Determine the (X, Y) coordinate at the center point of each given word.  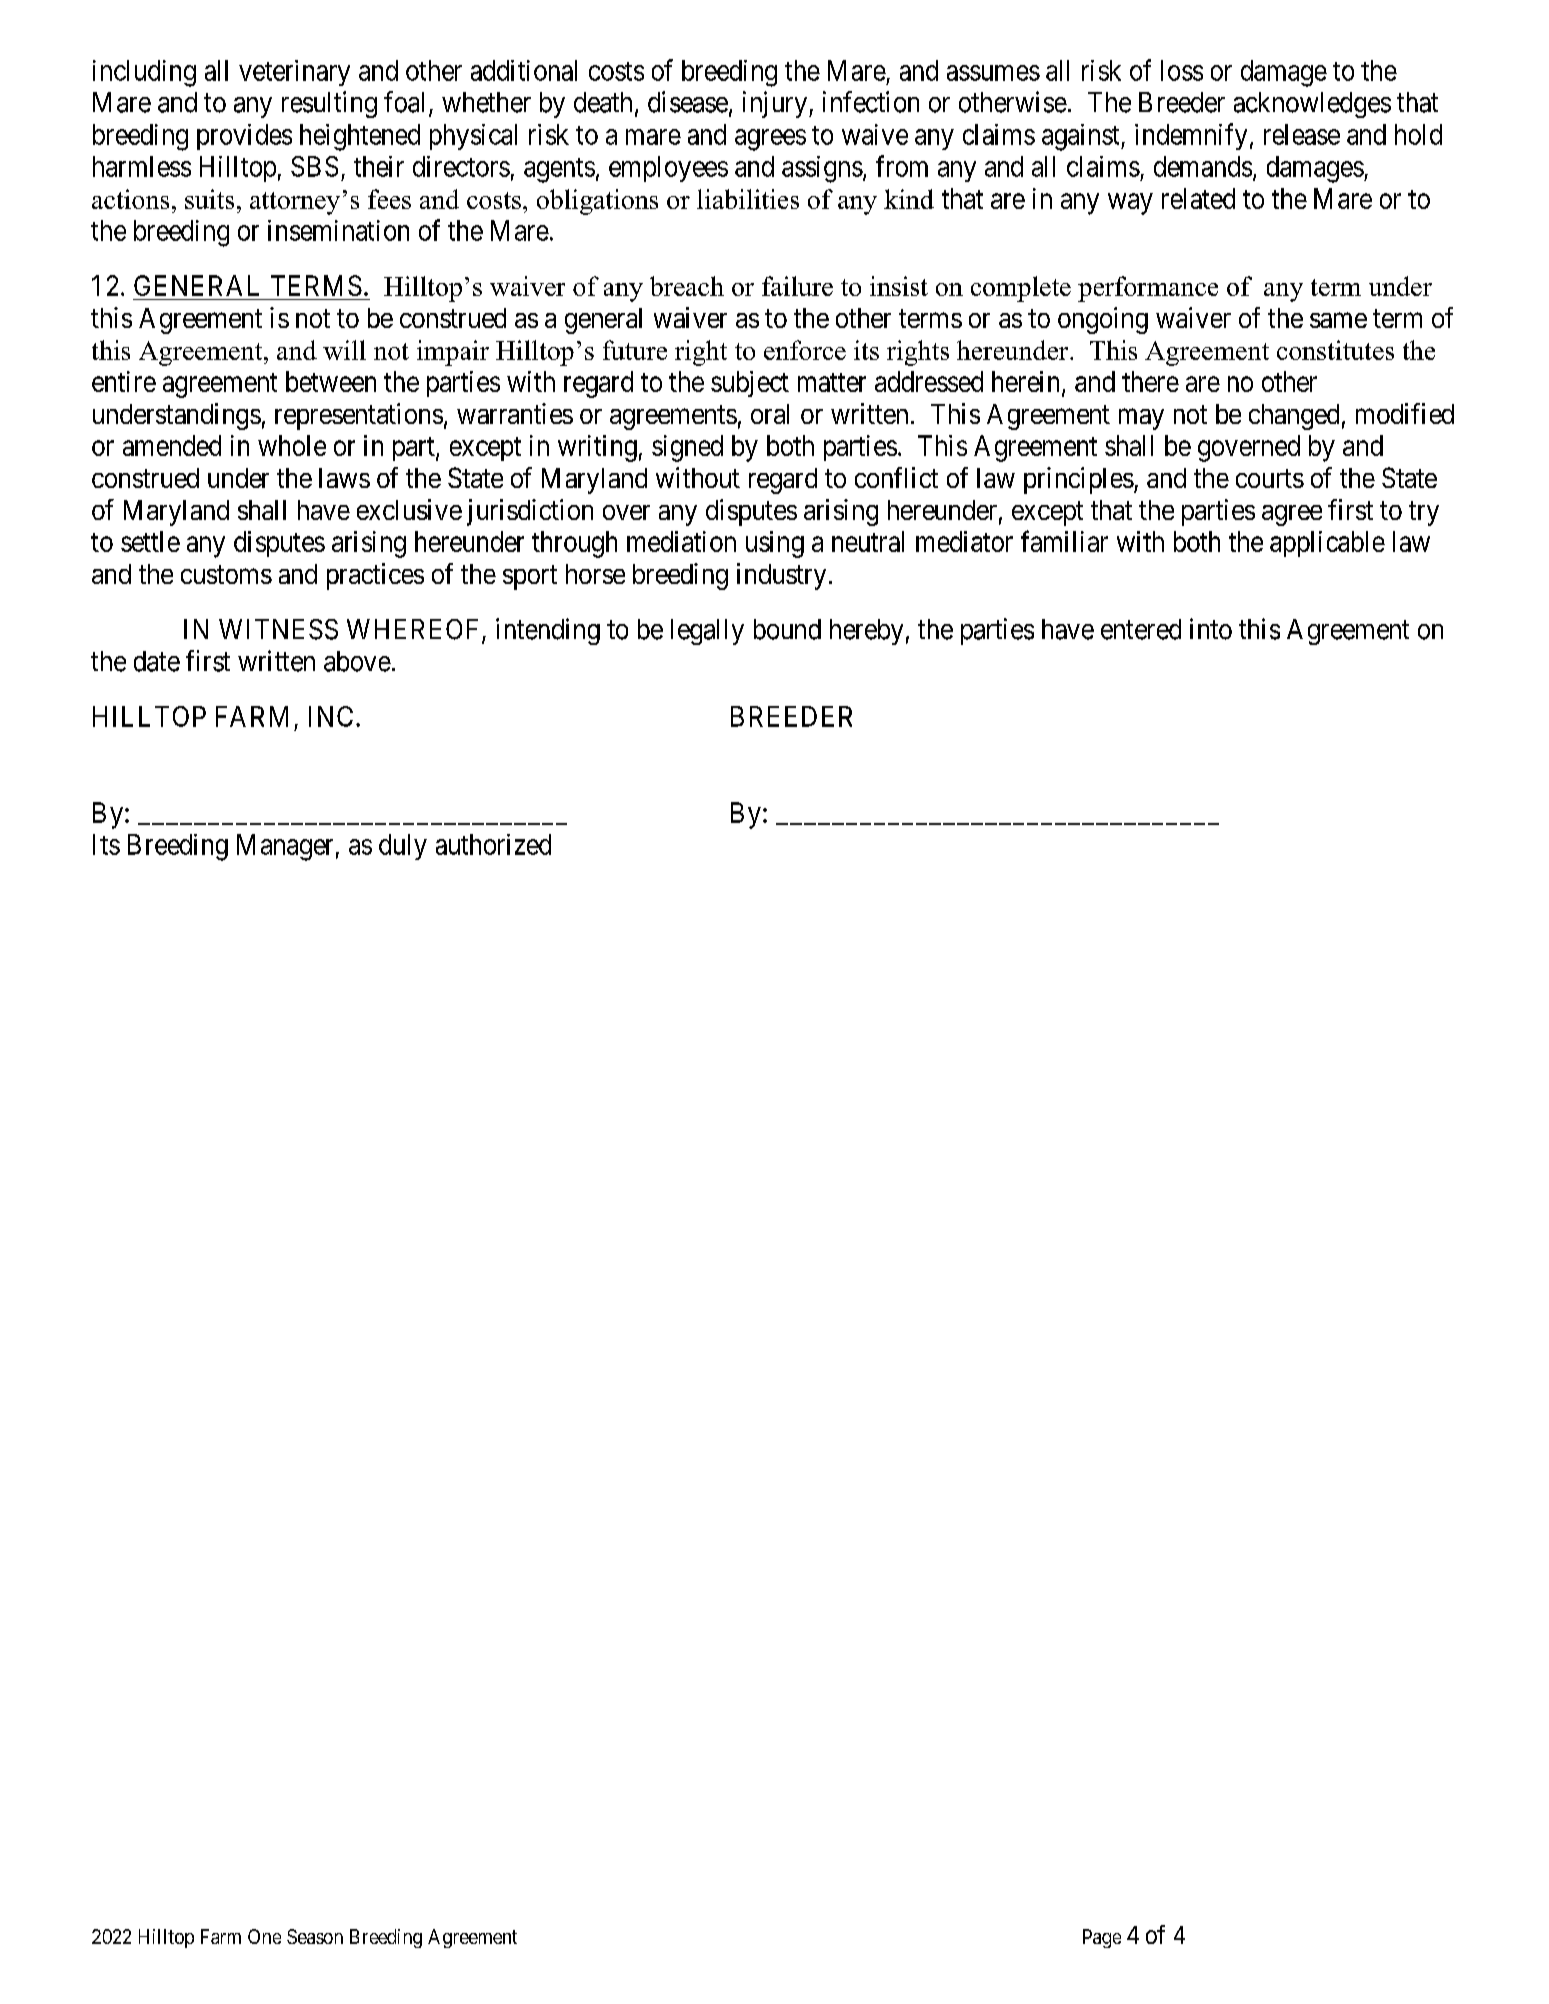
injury (775, 104)
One (264, 1936)
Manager (285, 847)
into (1211, 629)
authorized (493, 844)
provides (244, 137)
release (1302, 134)
